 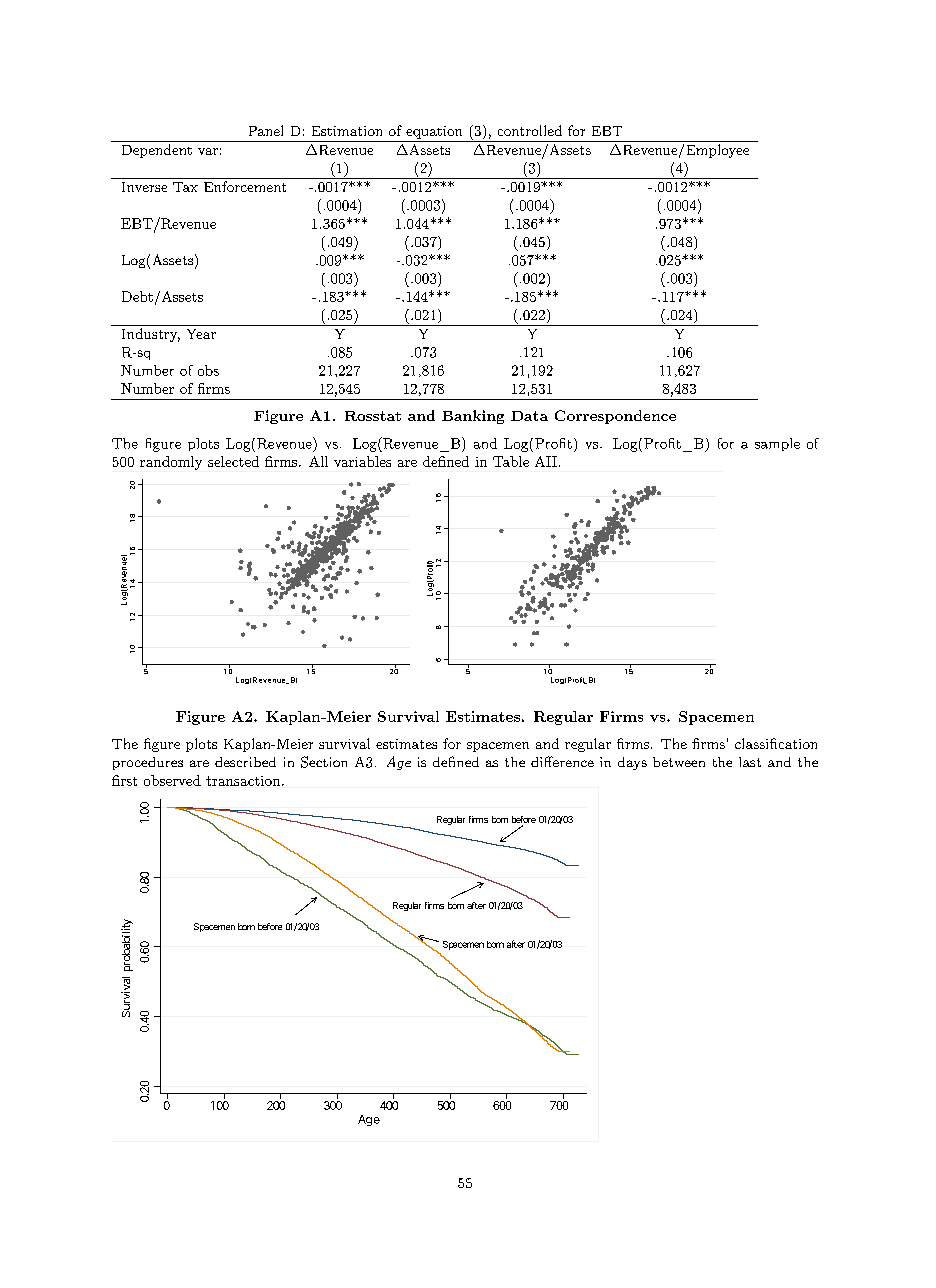 I want to click on controlled, so click(x=530, y=130).
